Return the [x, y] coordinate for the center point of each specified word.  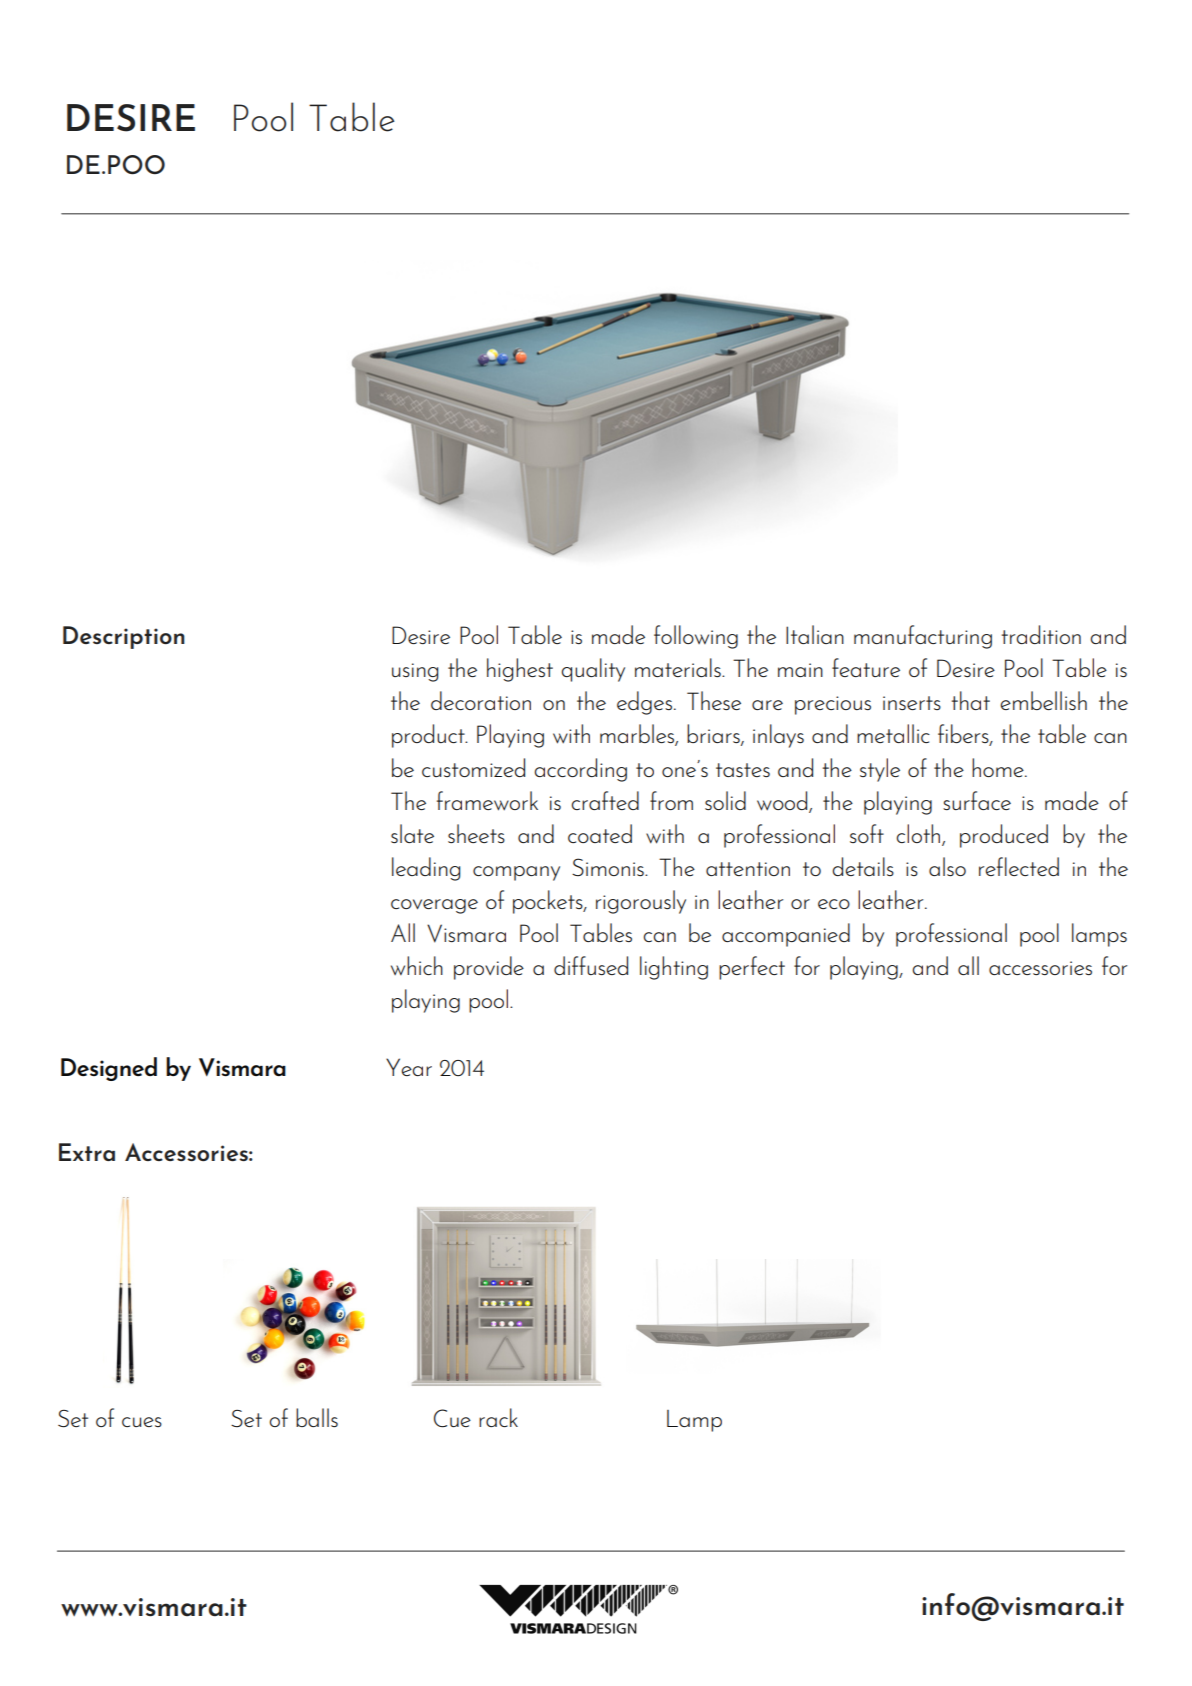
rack [498, 1417]
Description [124, 637]
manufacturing [923, 637]
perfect [752, 968]
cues [142, 1422]
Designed [109, 1069]
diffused [591, 965]
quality [593, 670]
